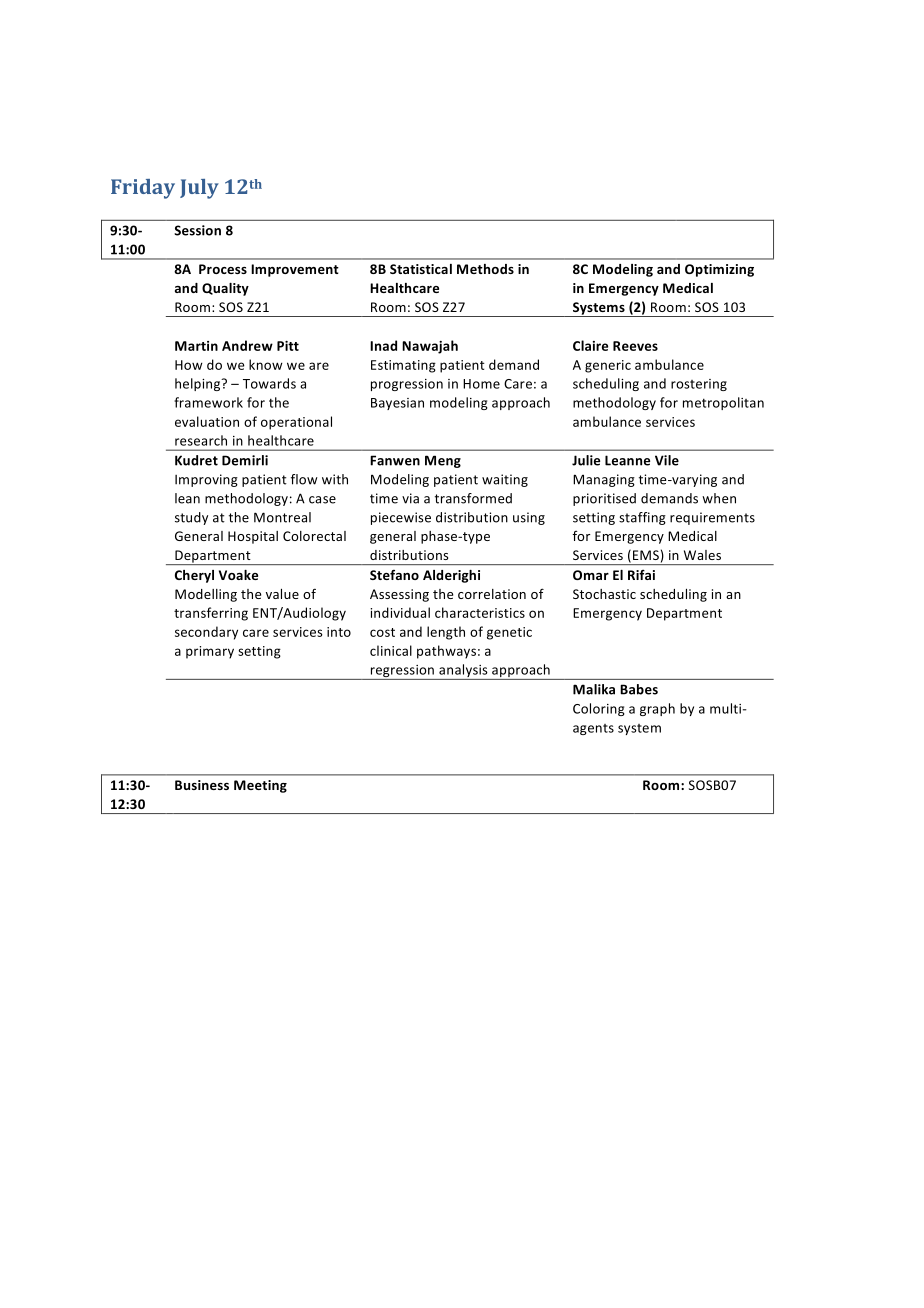  Describe the element at coordinates (604, 480) in the image. I see `Managing` at that location.
